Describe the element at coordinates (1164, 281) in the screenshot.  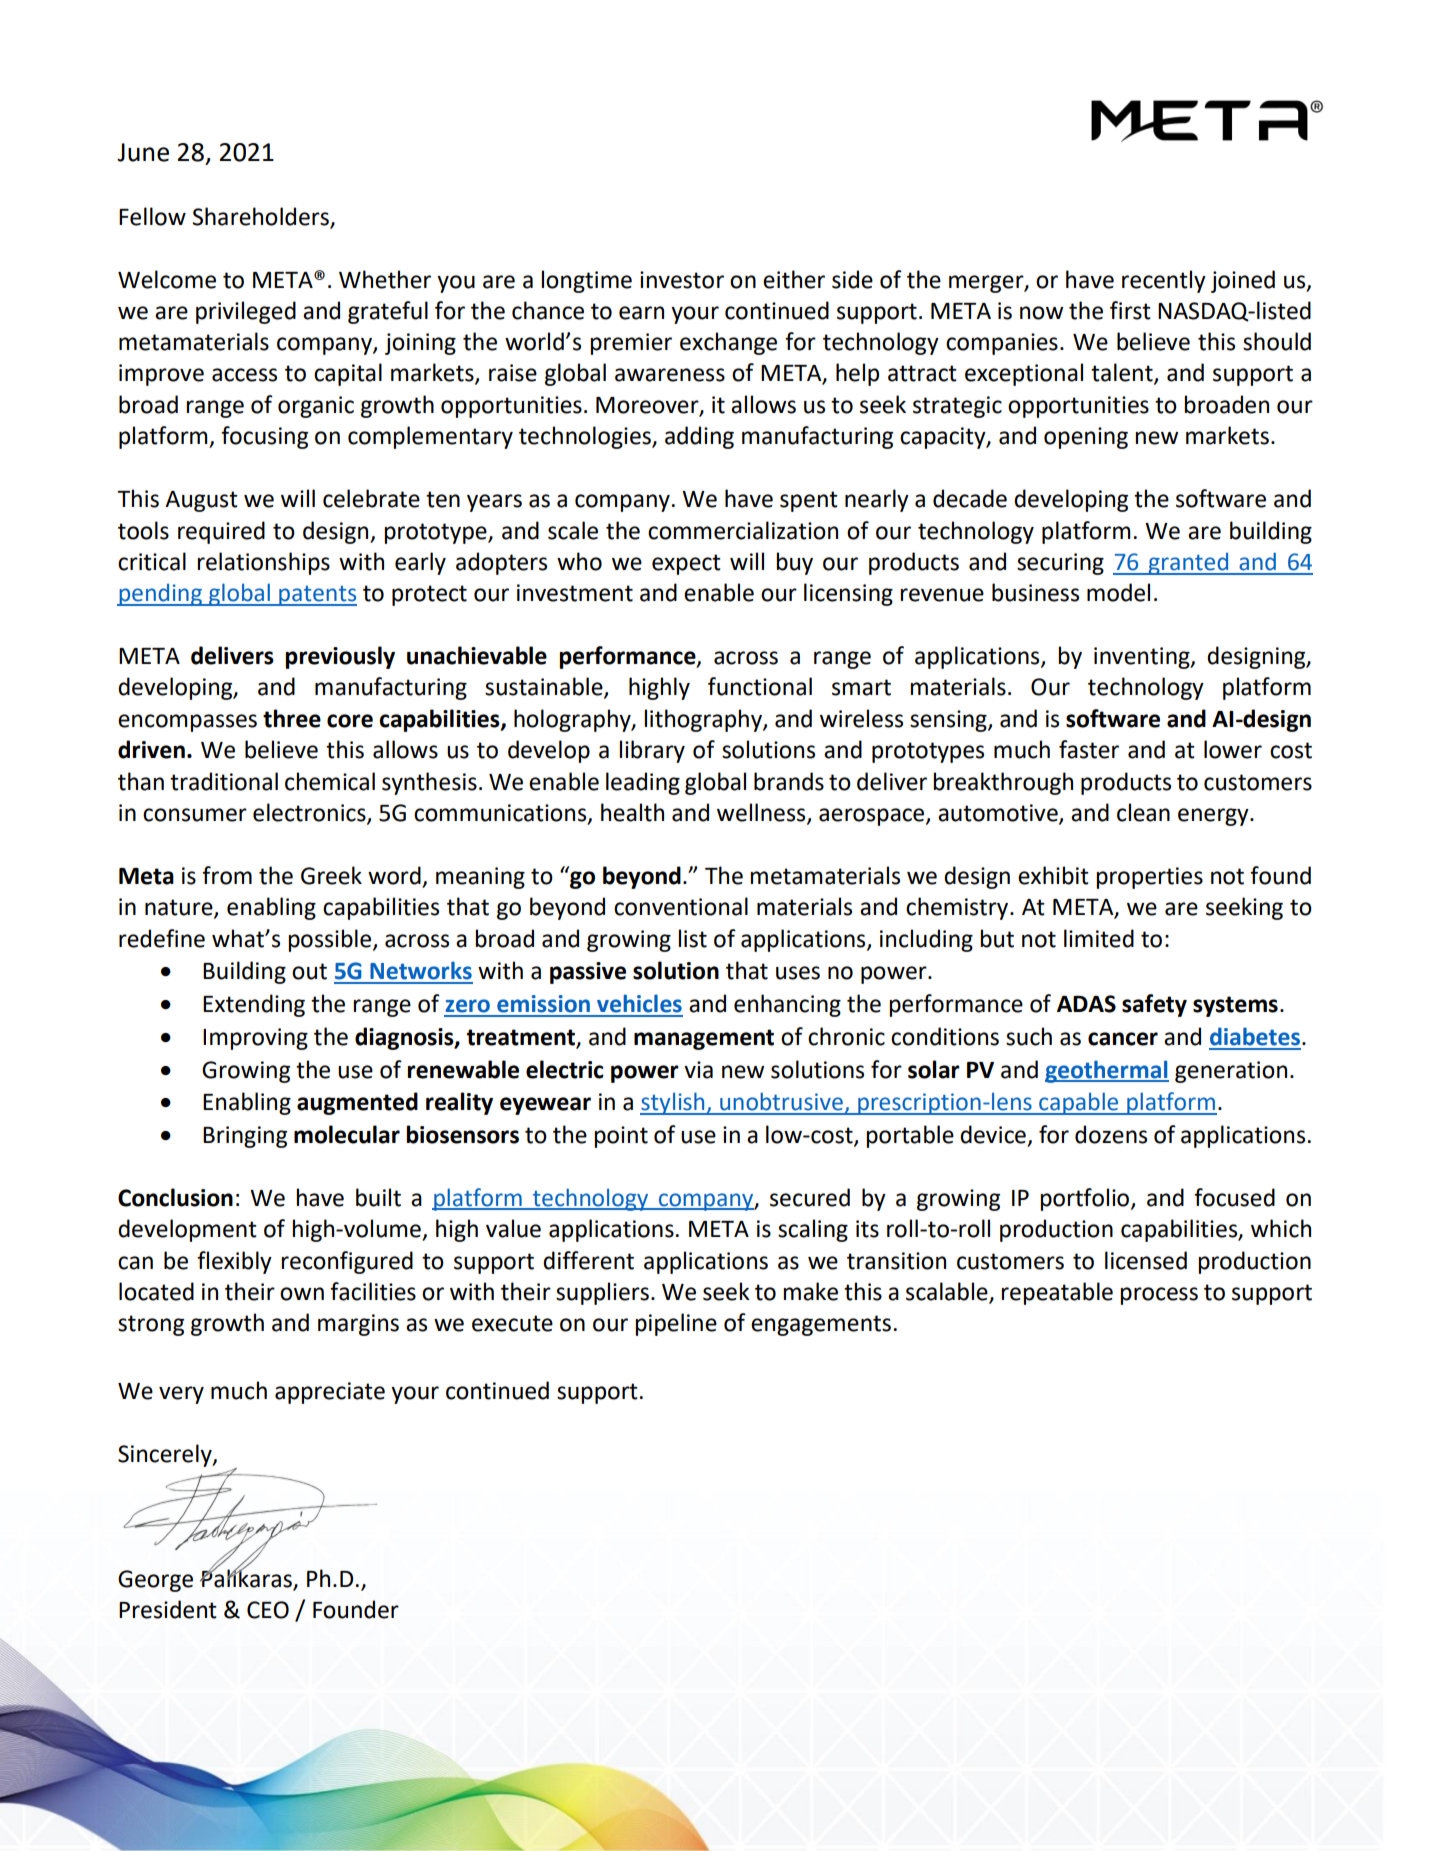
I see `recently` at that location.
